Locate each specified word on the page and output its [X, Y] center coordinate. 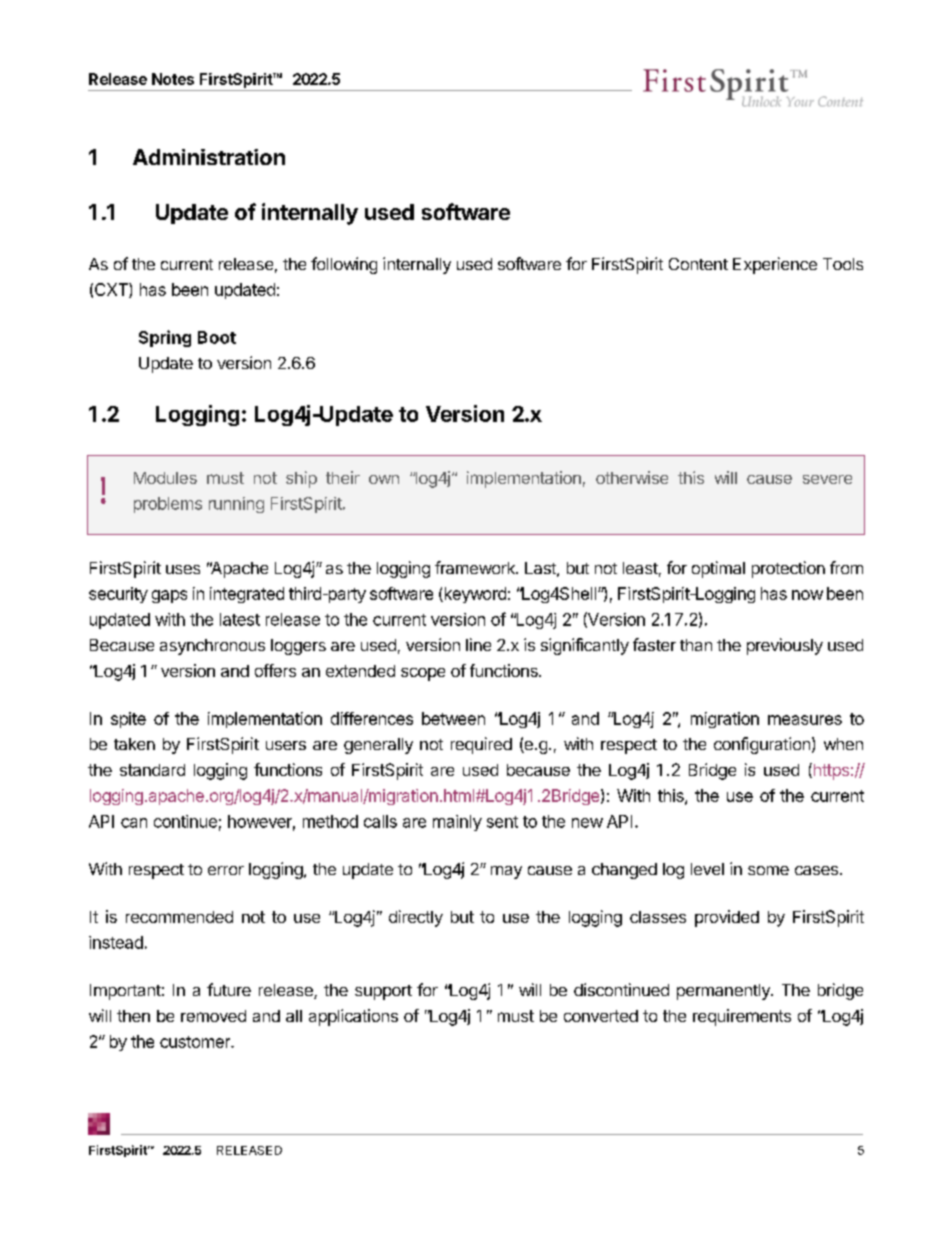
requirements [742, 1017]
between [453, 718]
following [344, 265]
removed [213, 1016]
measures [805, 720]
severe [827, 479]
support [383, 992]
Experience [775, 265]
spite [128, 720]
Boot [217, 337]
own [384, 479]
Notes [173, 79]
